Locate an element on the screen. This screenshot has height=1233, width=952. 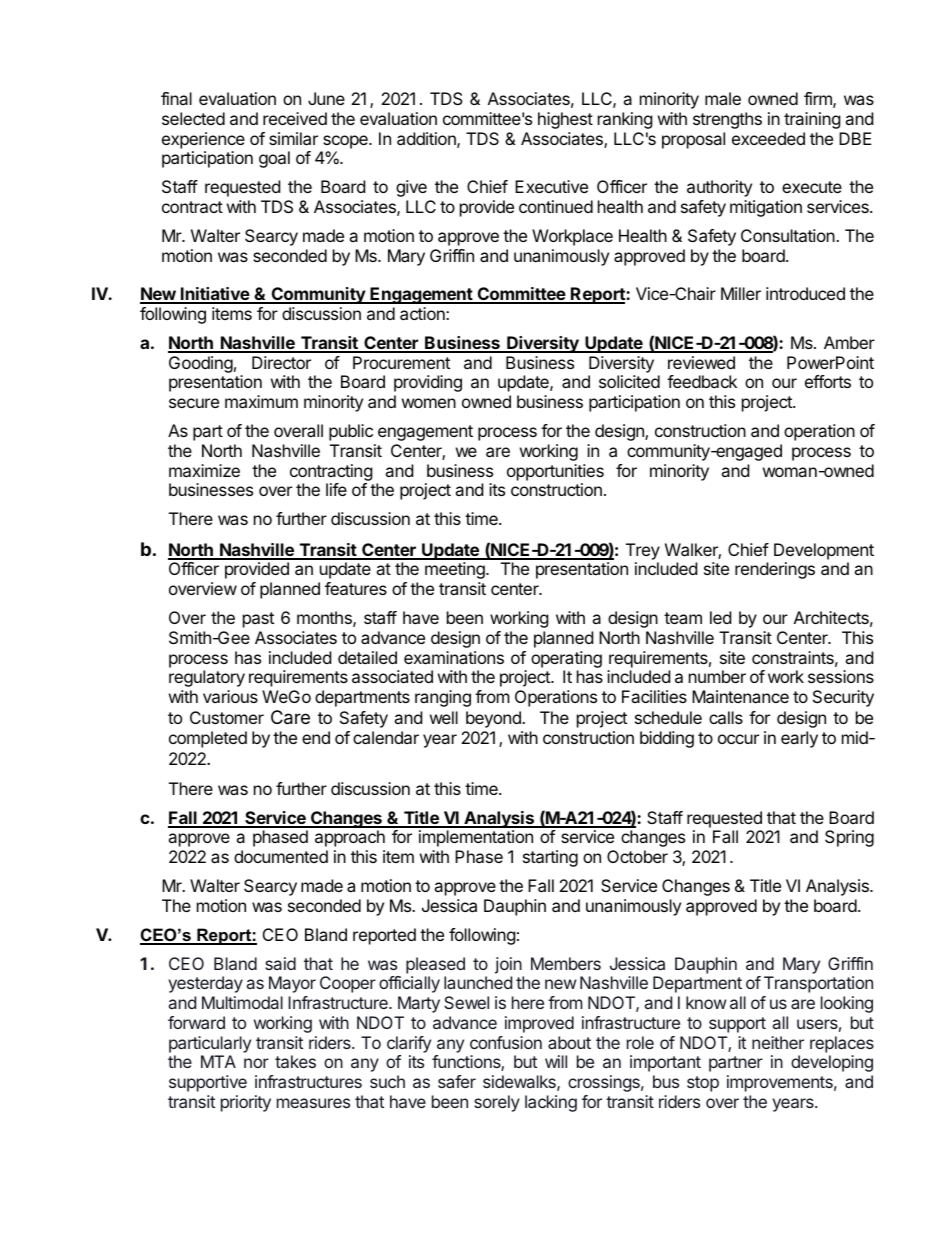
past is located at coordinates (258, 620).
